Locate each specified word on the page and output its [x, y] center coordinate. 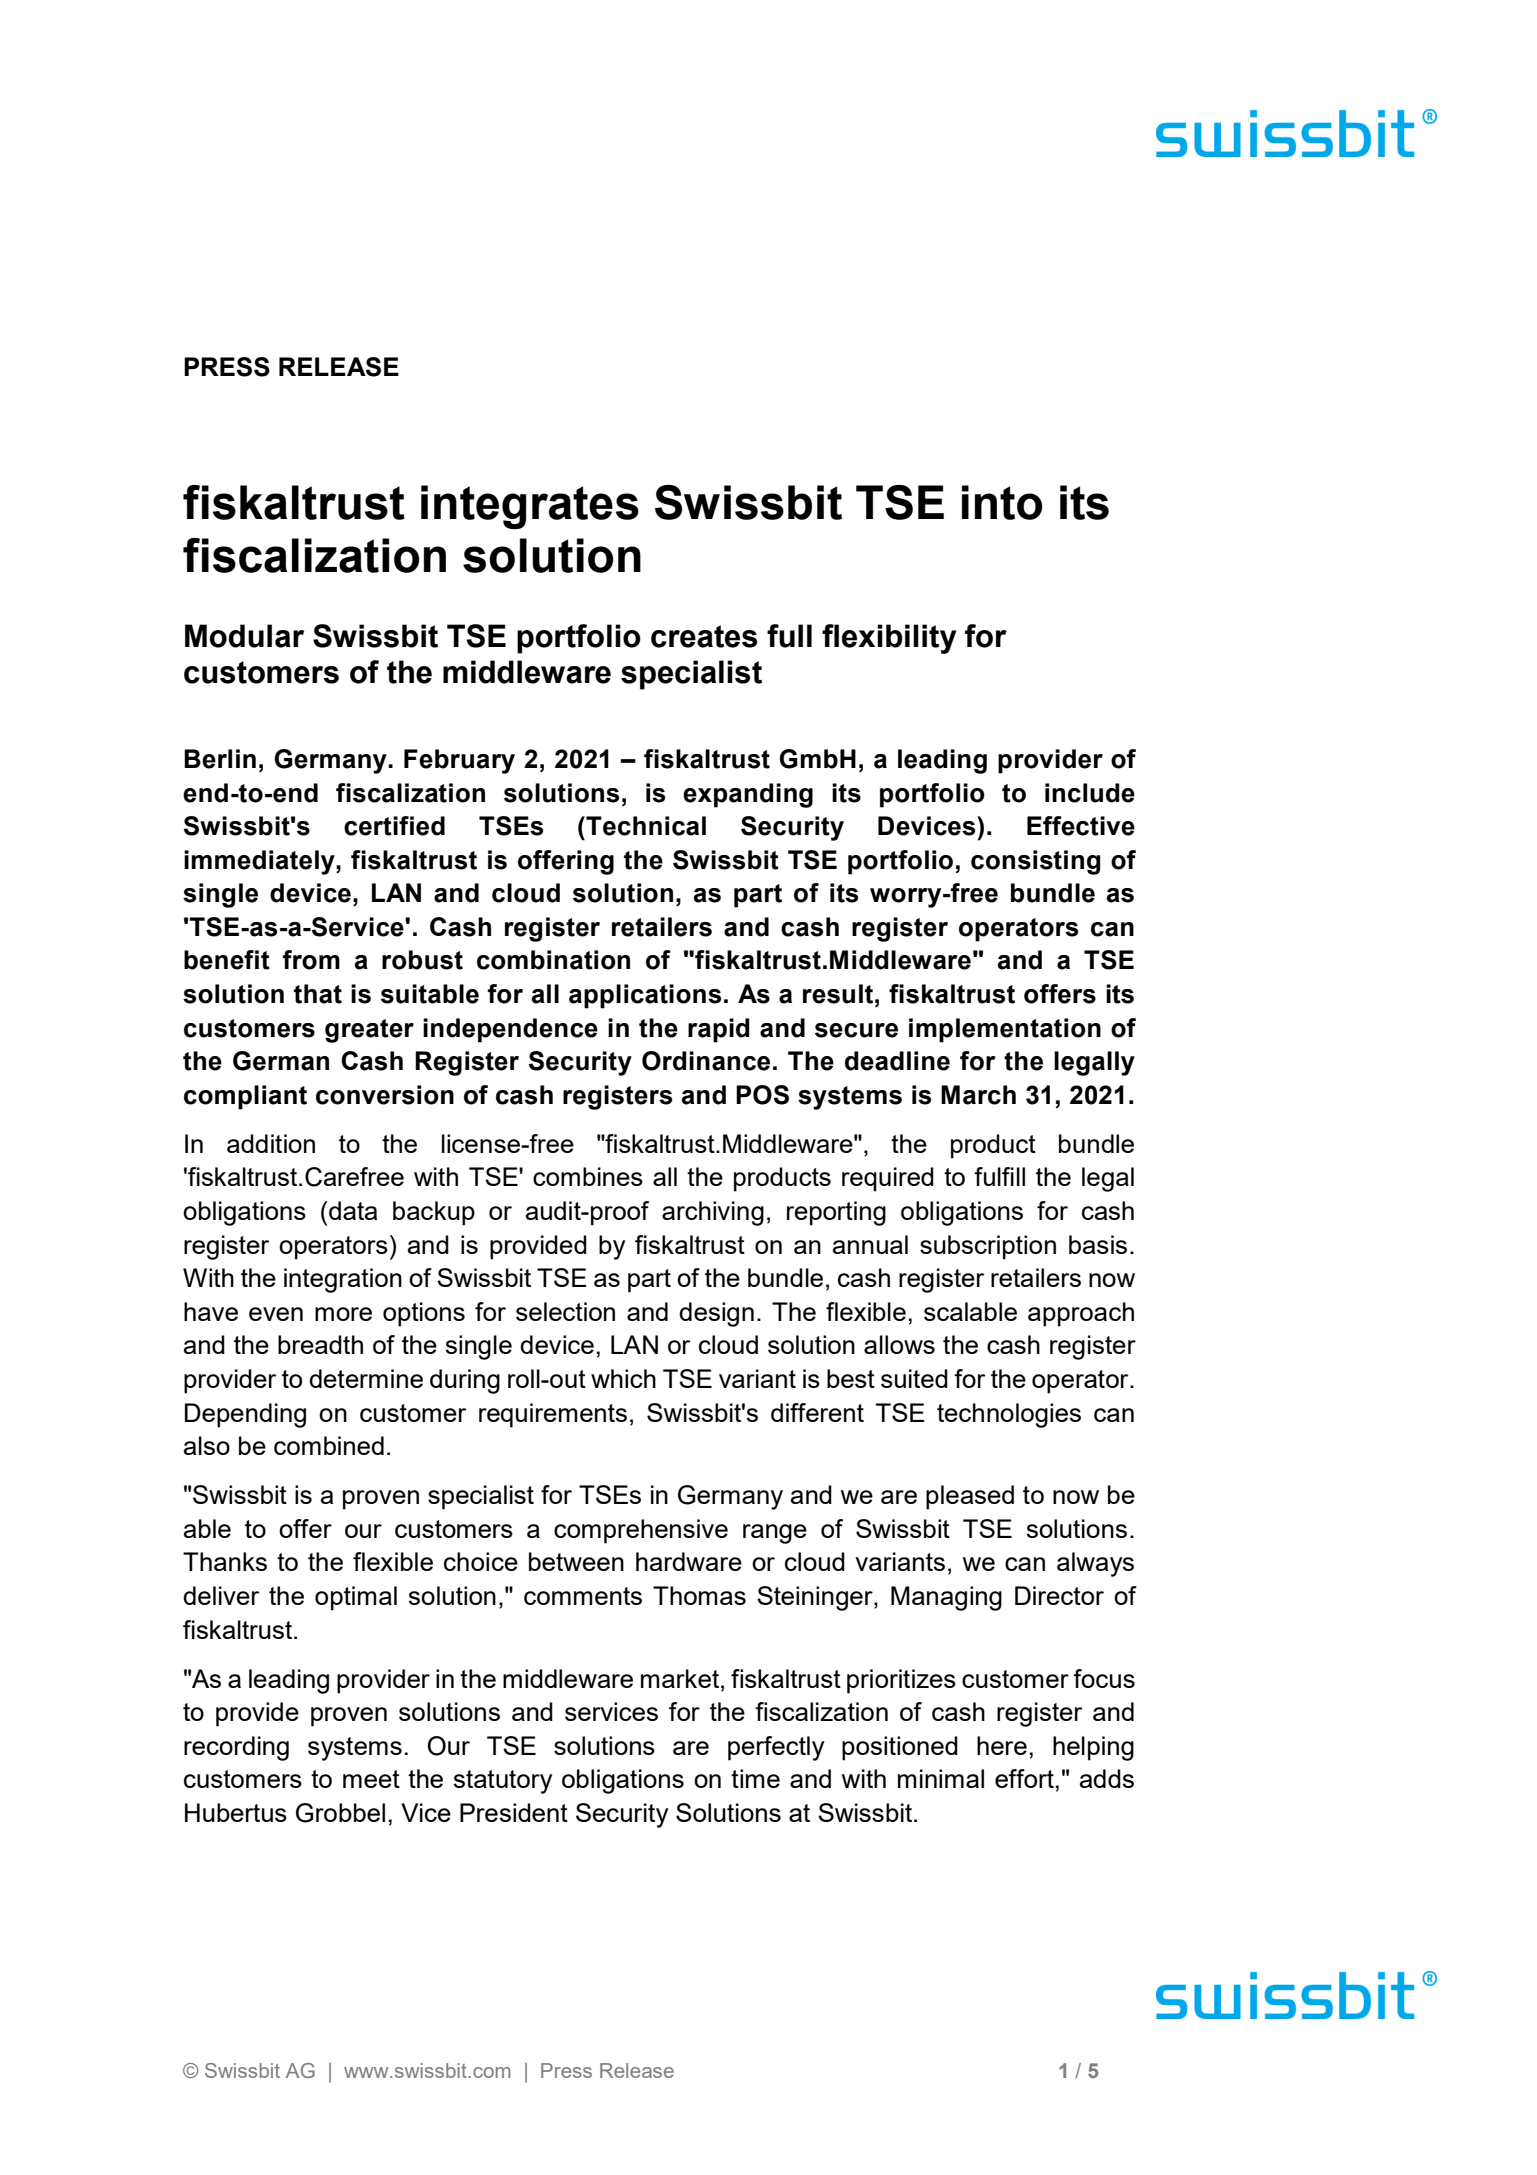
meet [371, 1779]
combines [588, 1176]
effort [1024, 1778]
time [755, 1778]
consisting [1035, 862]
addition [271, 1143]
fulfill [999, 1176]
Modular [244, 636]
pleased [970, 1497]
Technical [645, 826]
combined [329, 1445]
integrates [530, 507]
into [1002, 502]
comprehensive [641, 1531]
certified [394, 826]
